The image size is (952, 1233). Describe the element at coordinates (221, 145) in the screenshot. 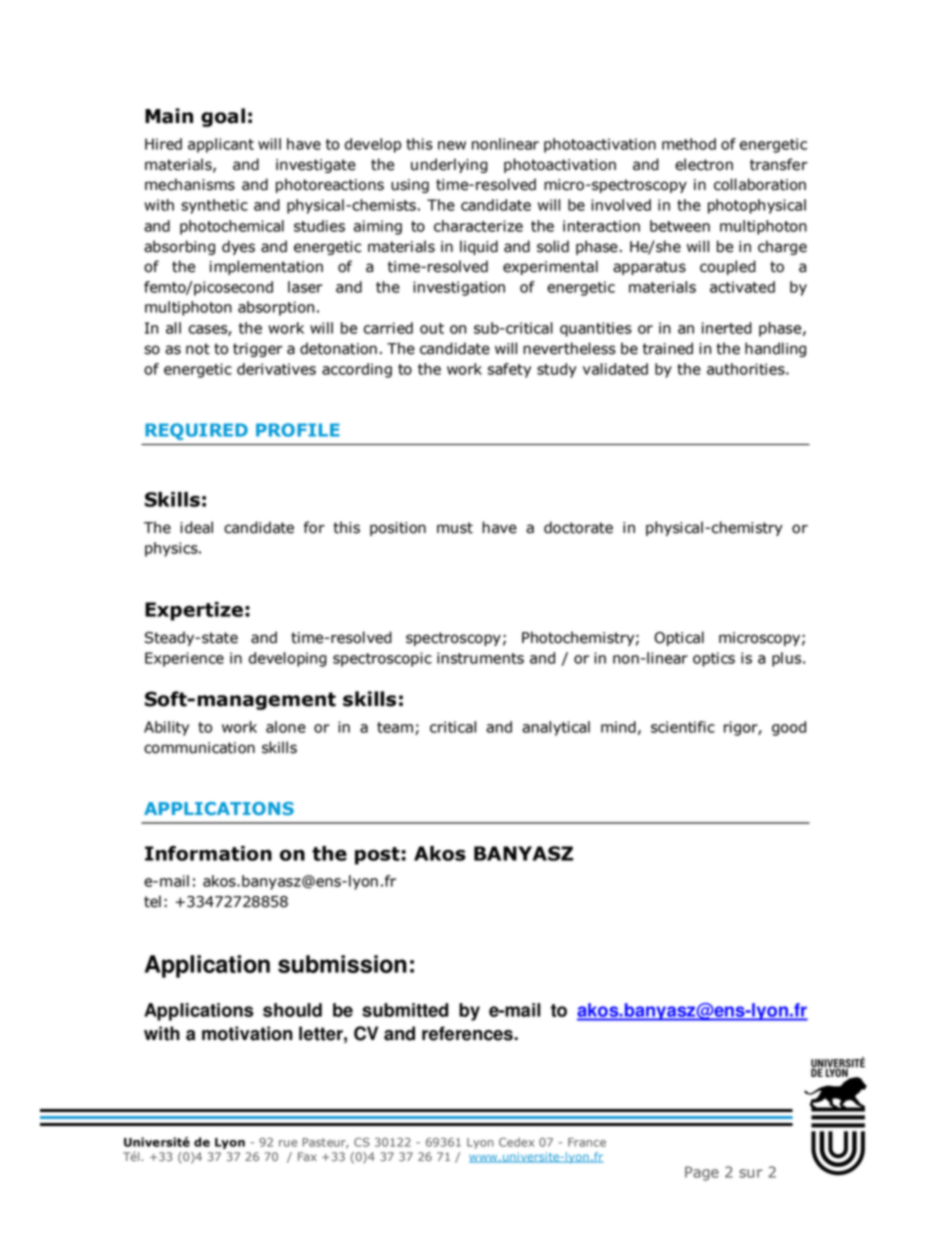

I see `applicant` at that location.
